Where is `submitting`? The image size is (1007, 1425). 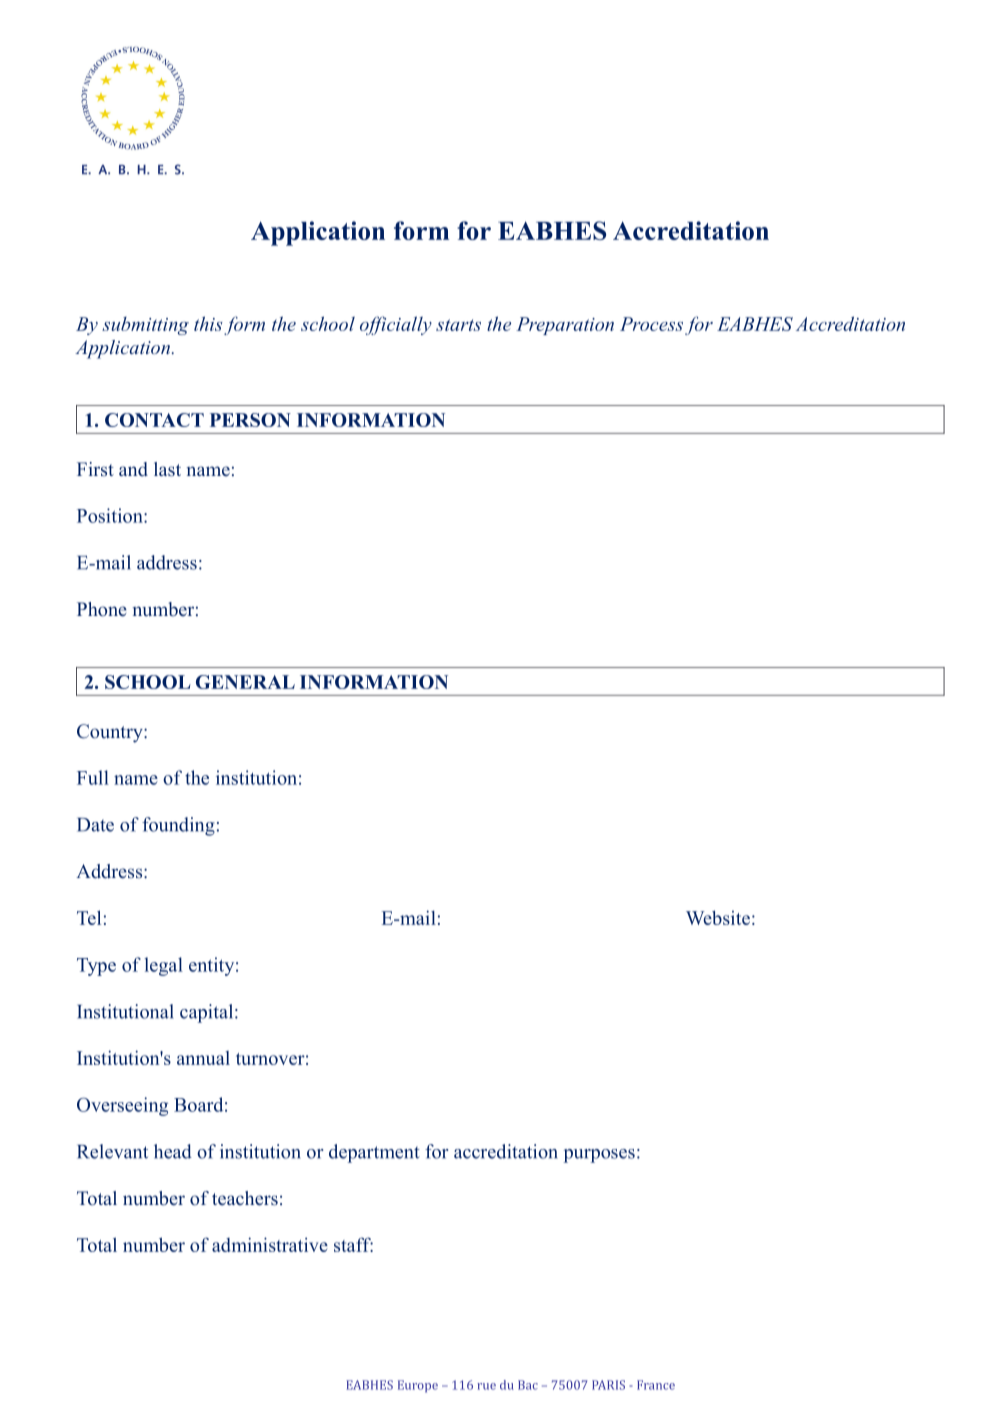
submitting is located at coordinates (145, 326).
